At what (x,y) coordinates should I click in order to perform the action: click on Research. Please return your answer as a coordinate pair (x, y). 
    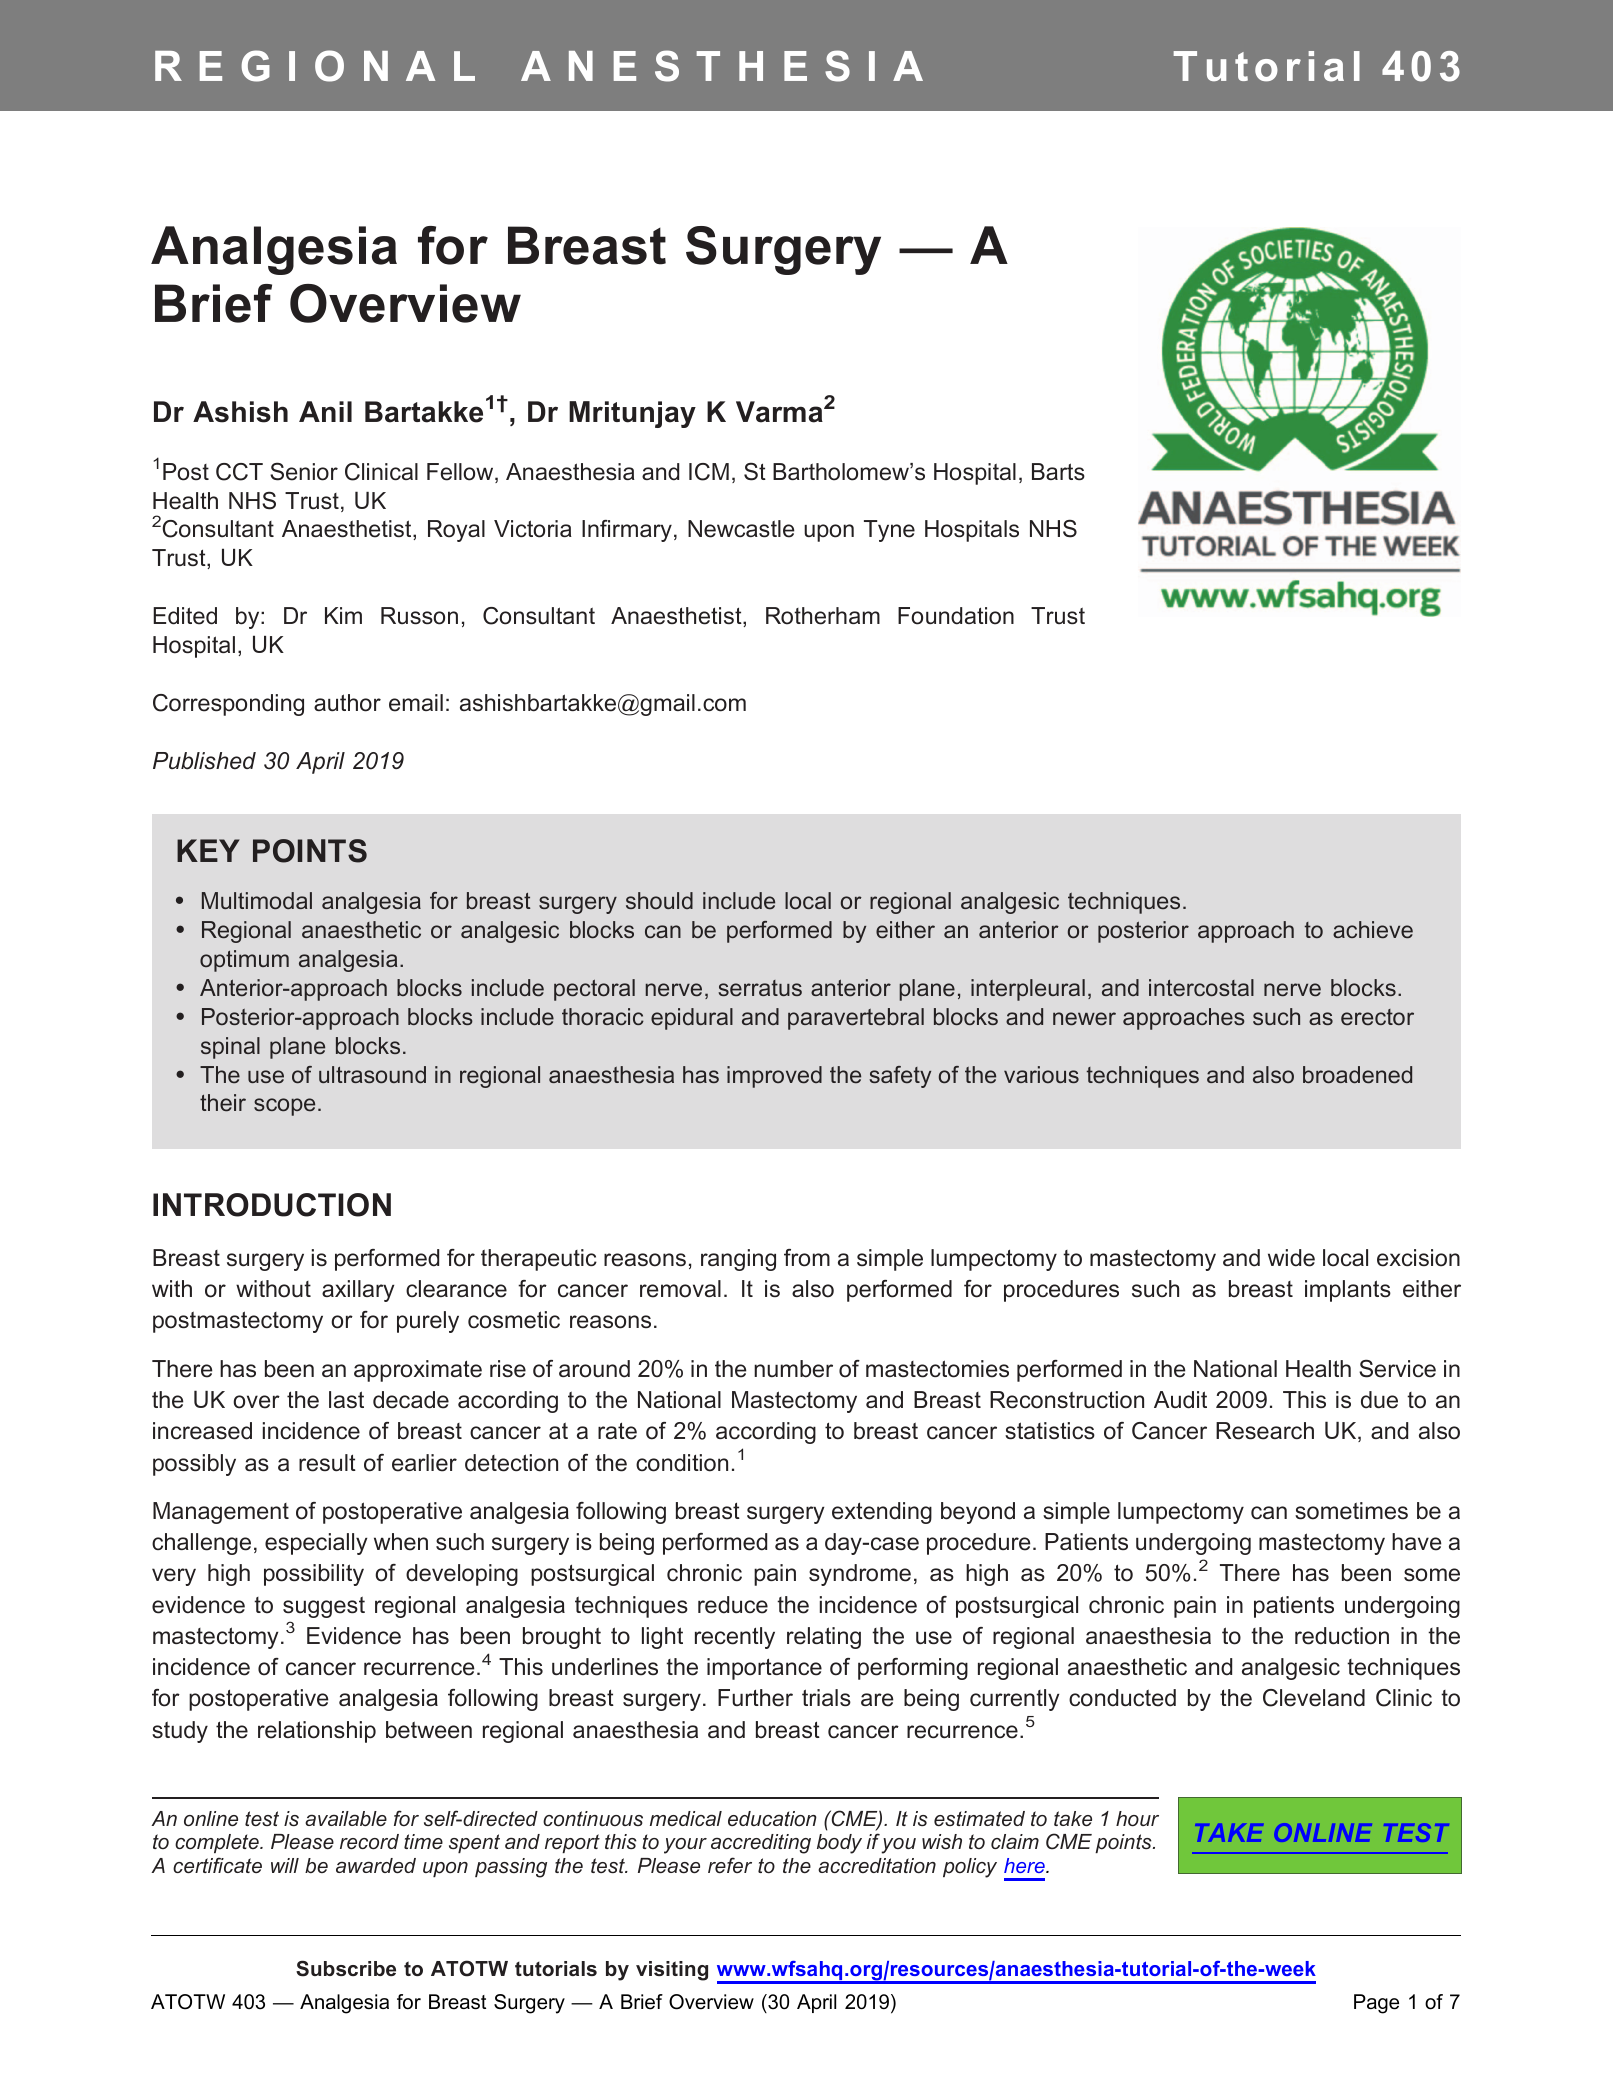
    Looking at the image, I should click on (1265, 1431).
